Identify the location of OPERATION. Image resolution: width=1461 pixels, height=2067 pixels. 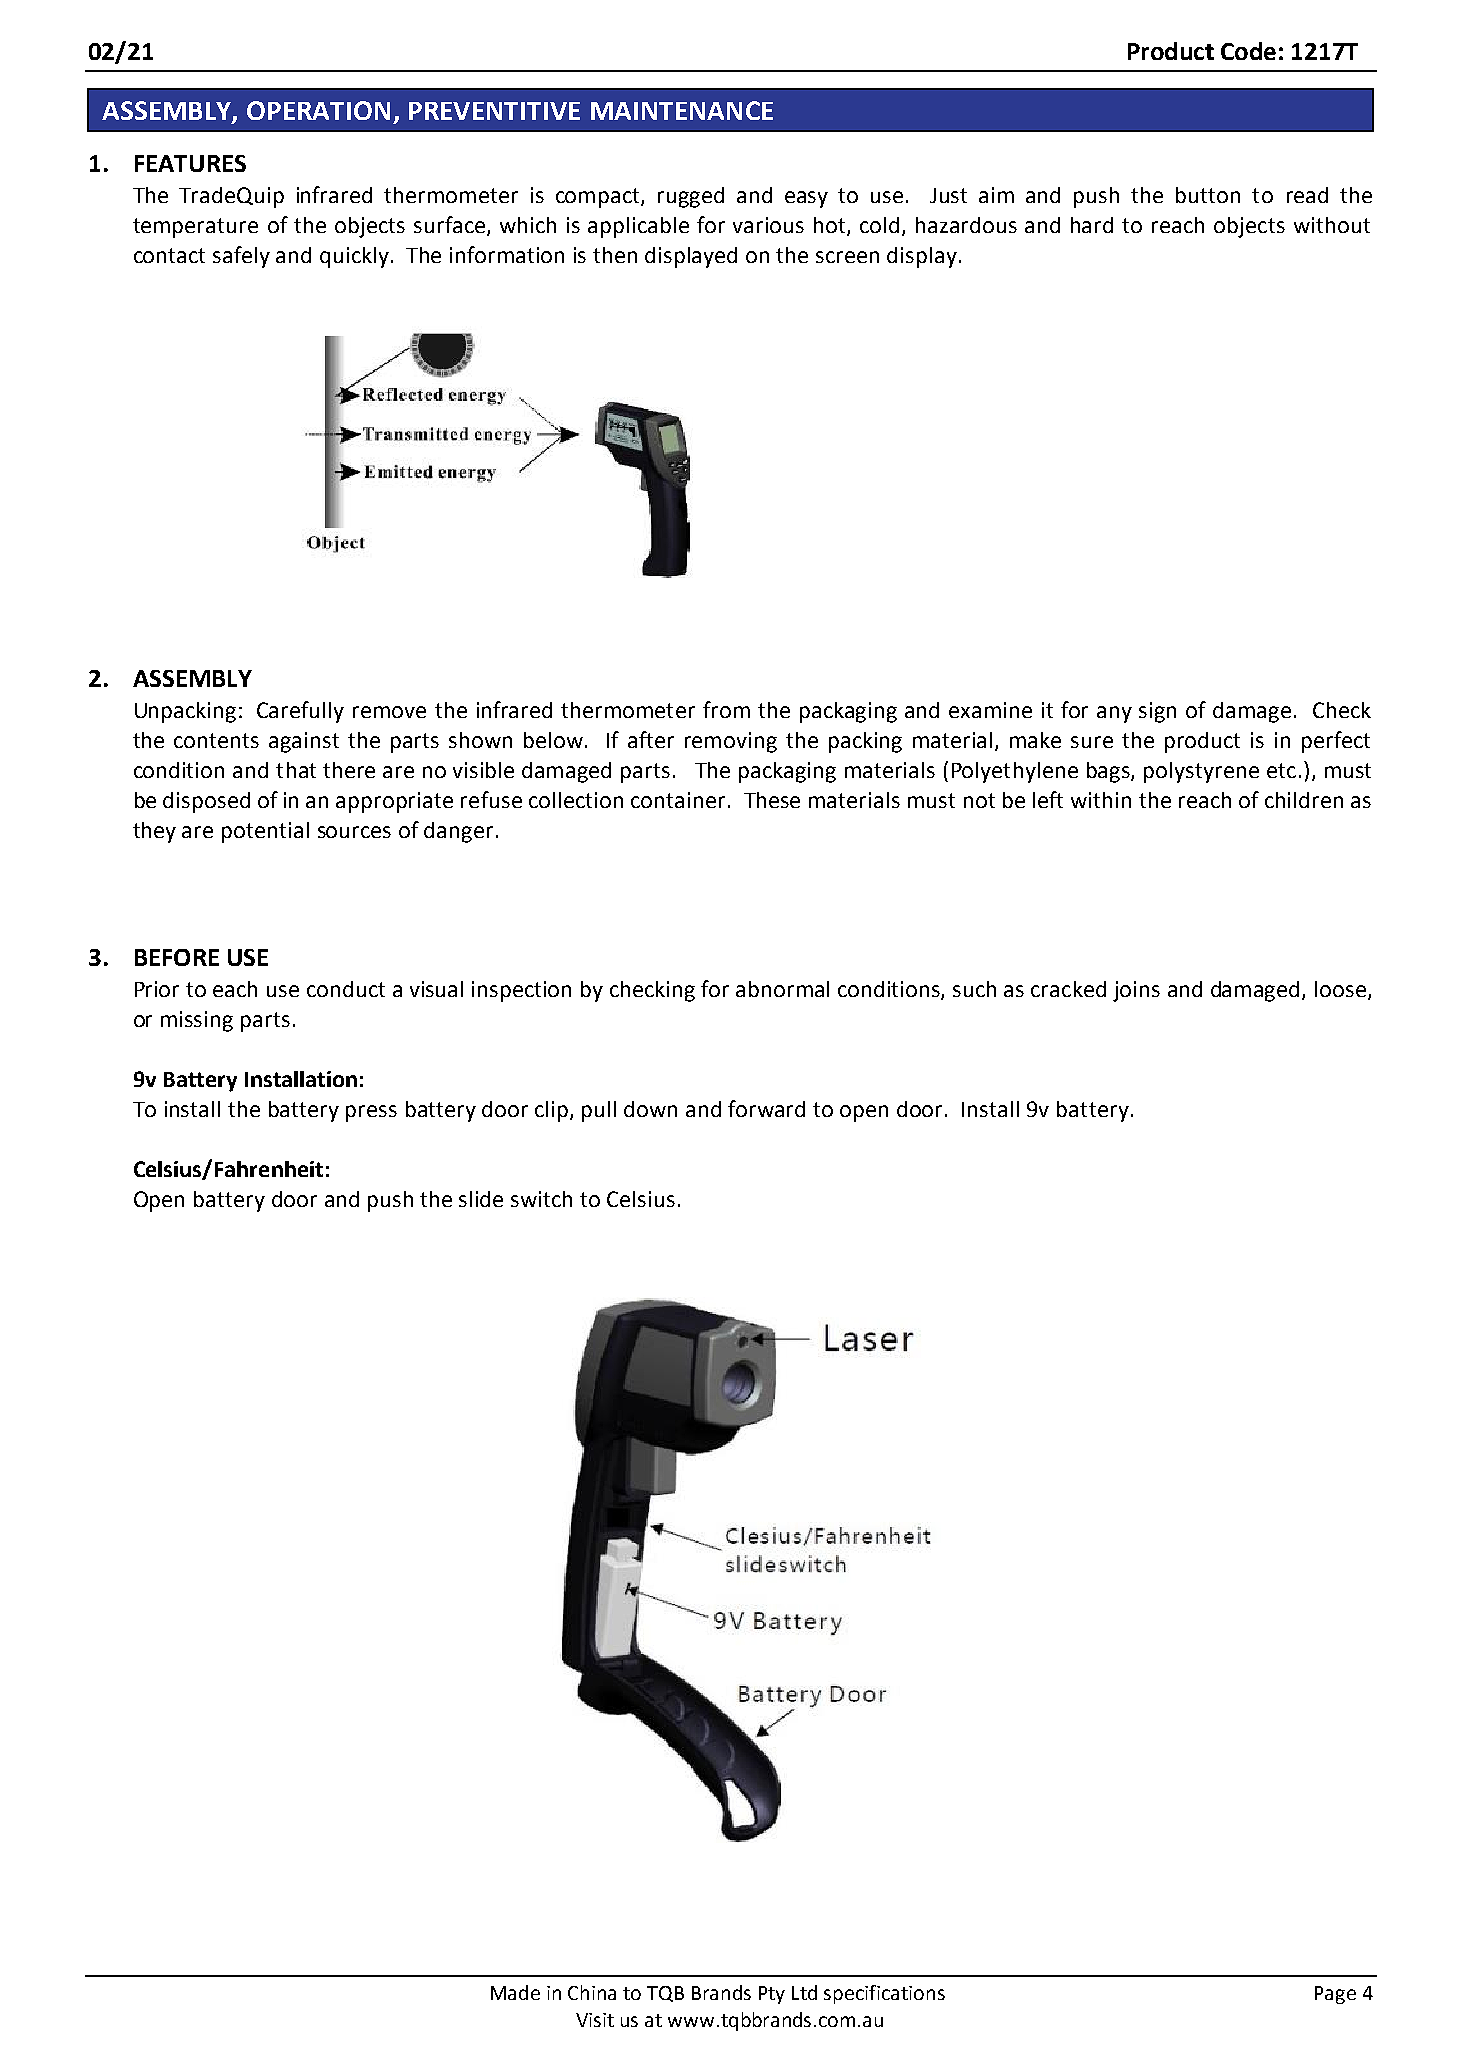
(318, 110).
